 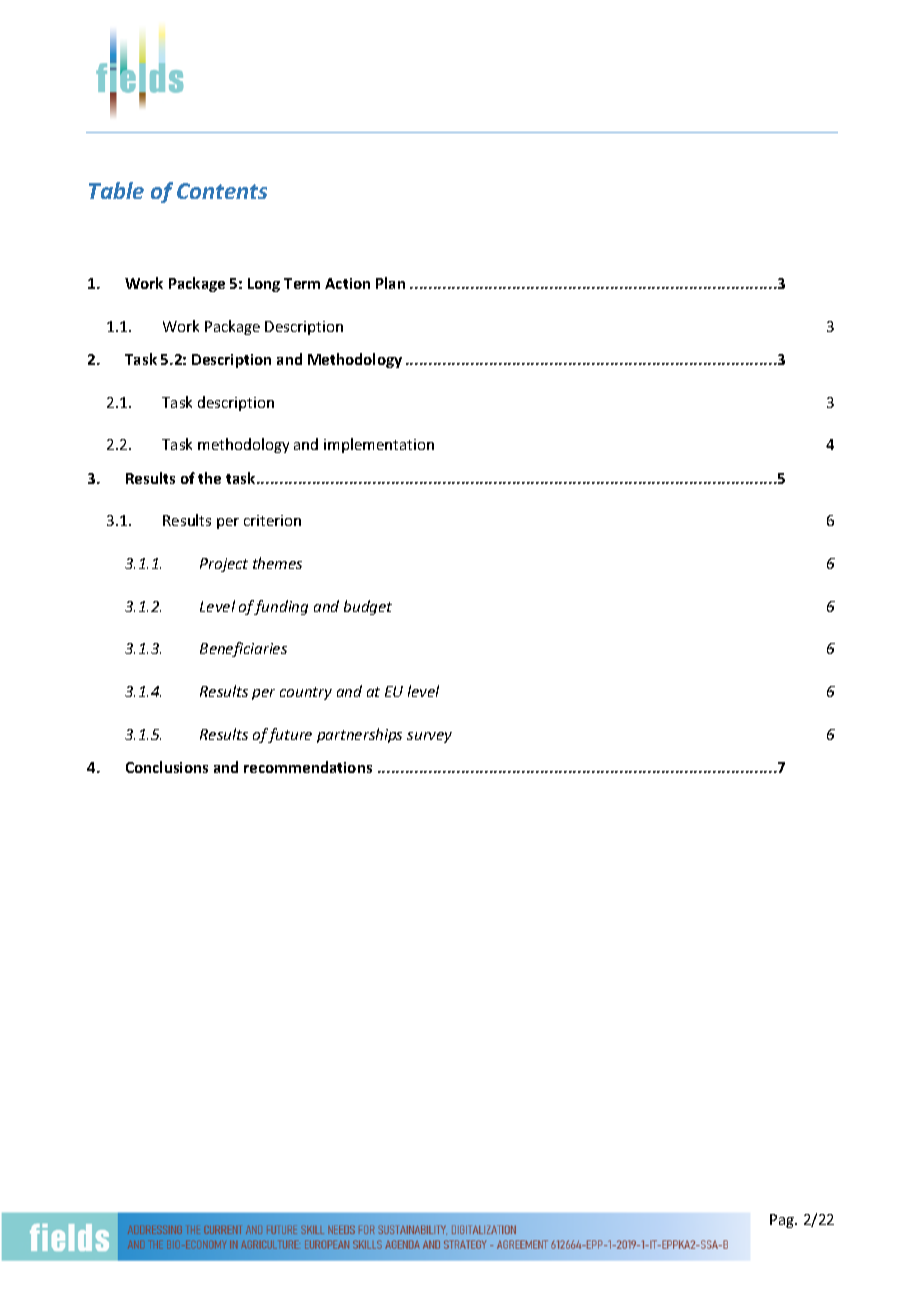 I want to click on Conclusions, so click(x=167, y=767).
